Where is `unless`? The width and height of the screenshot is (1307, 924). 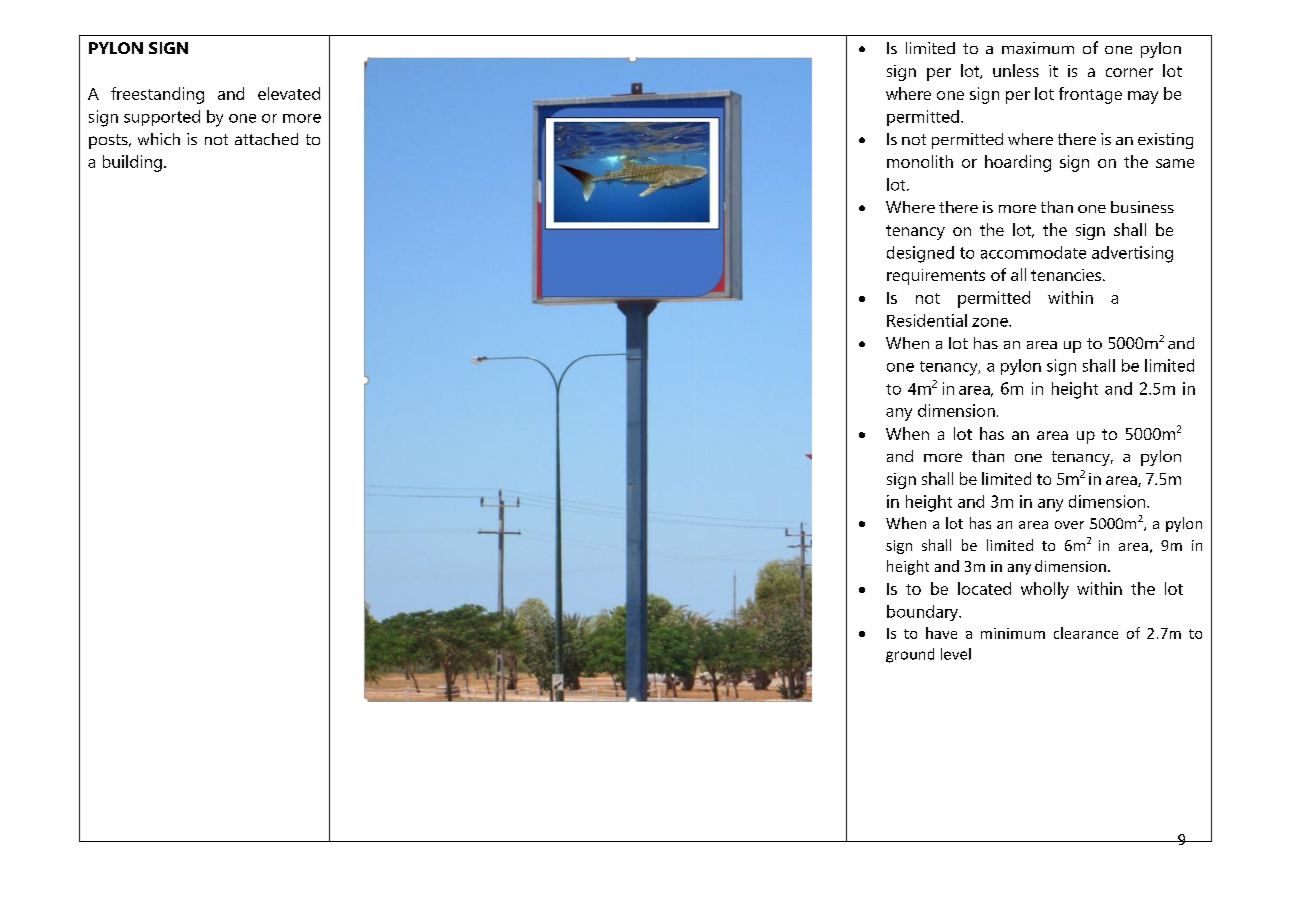
unless is located at coordinates (1016, 70).
